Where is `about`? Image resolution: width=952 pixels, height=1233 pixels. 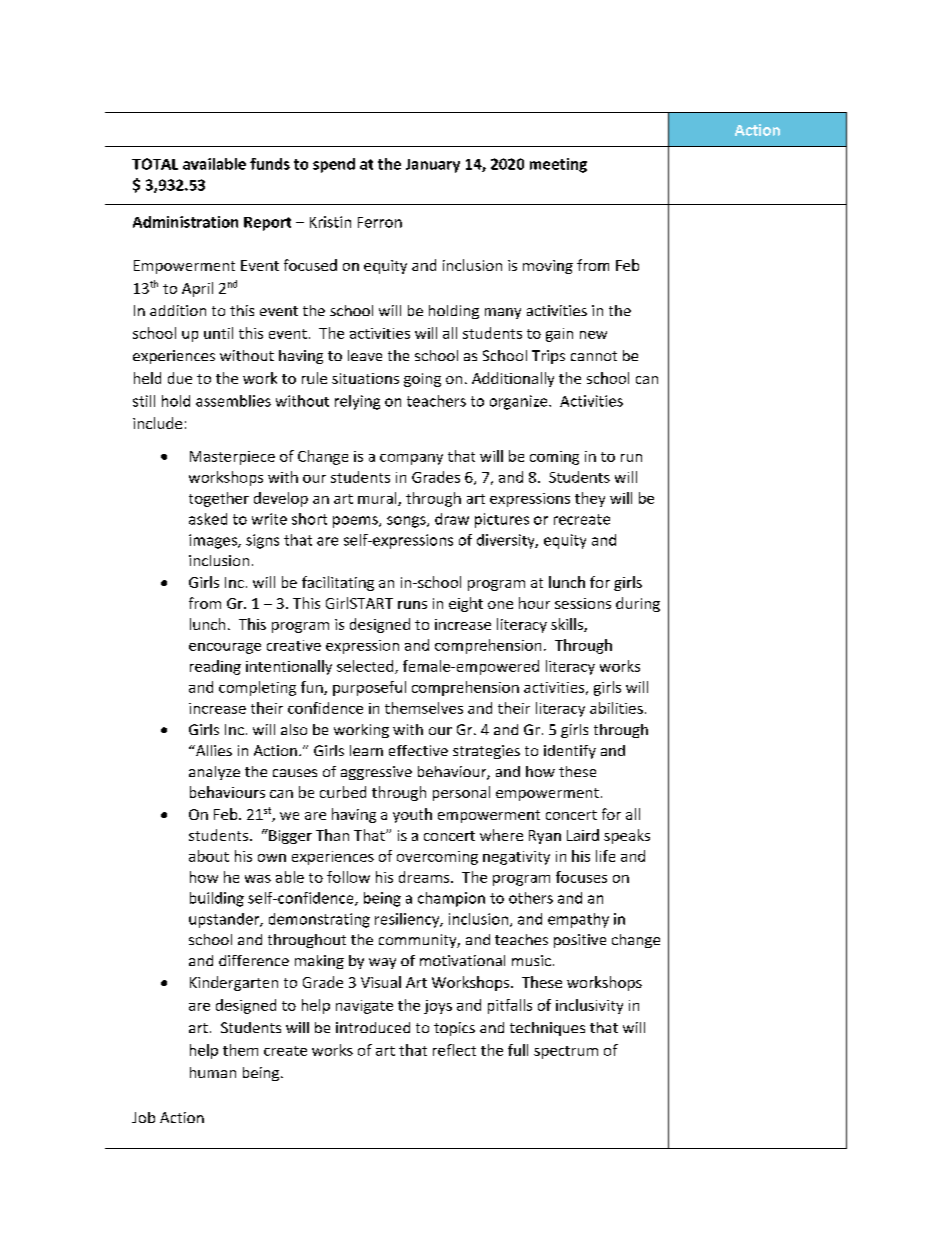
about is located at coordinates (209, 856).
